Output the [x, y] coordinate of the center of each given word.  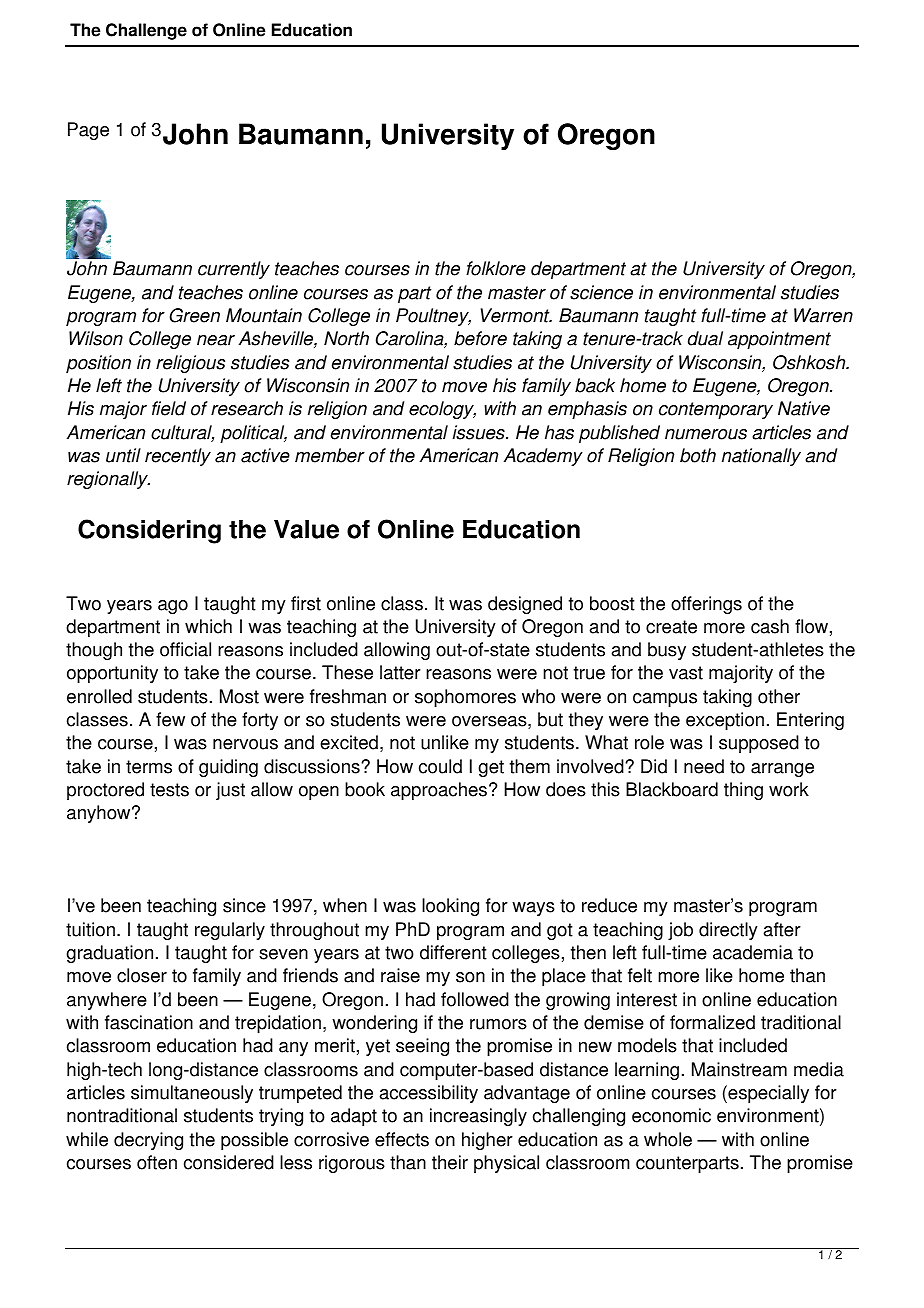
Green [194, 315]
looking [450, 907]
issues [480, 432]
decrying [148, 1141]
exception [725, 721]
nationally [761, 457]
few [170, 719]
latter [400, 672]
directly [728, 931]
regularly [230, 931]
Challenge [146, 31]
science [601, 292]
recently [178, 457]
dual [705, 338]
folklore [496, 268]
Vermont [516, 315]
